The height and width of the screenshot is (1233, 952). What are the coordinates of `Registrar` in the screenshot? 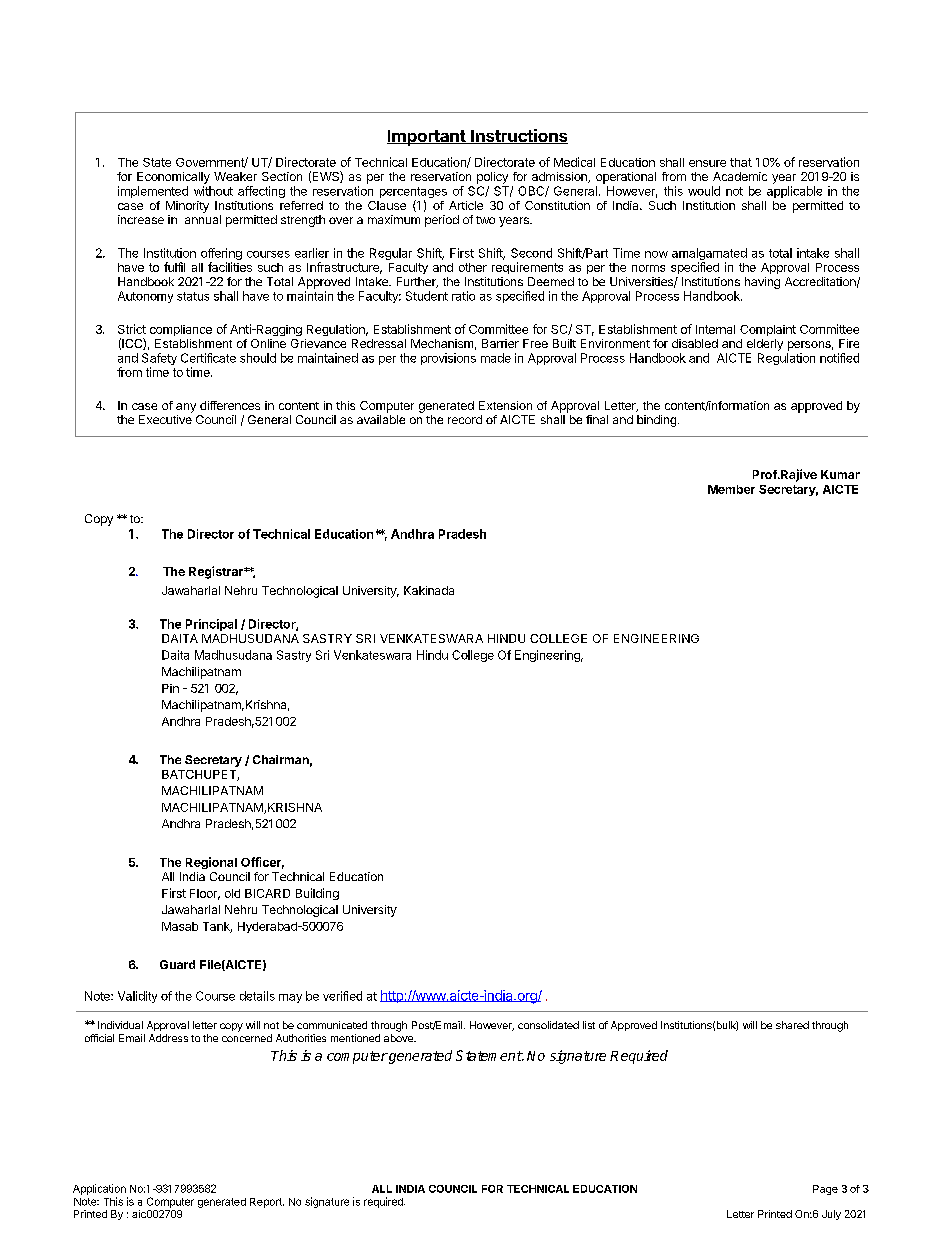 It's located at (217, 572).
